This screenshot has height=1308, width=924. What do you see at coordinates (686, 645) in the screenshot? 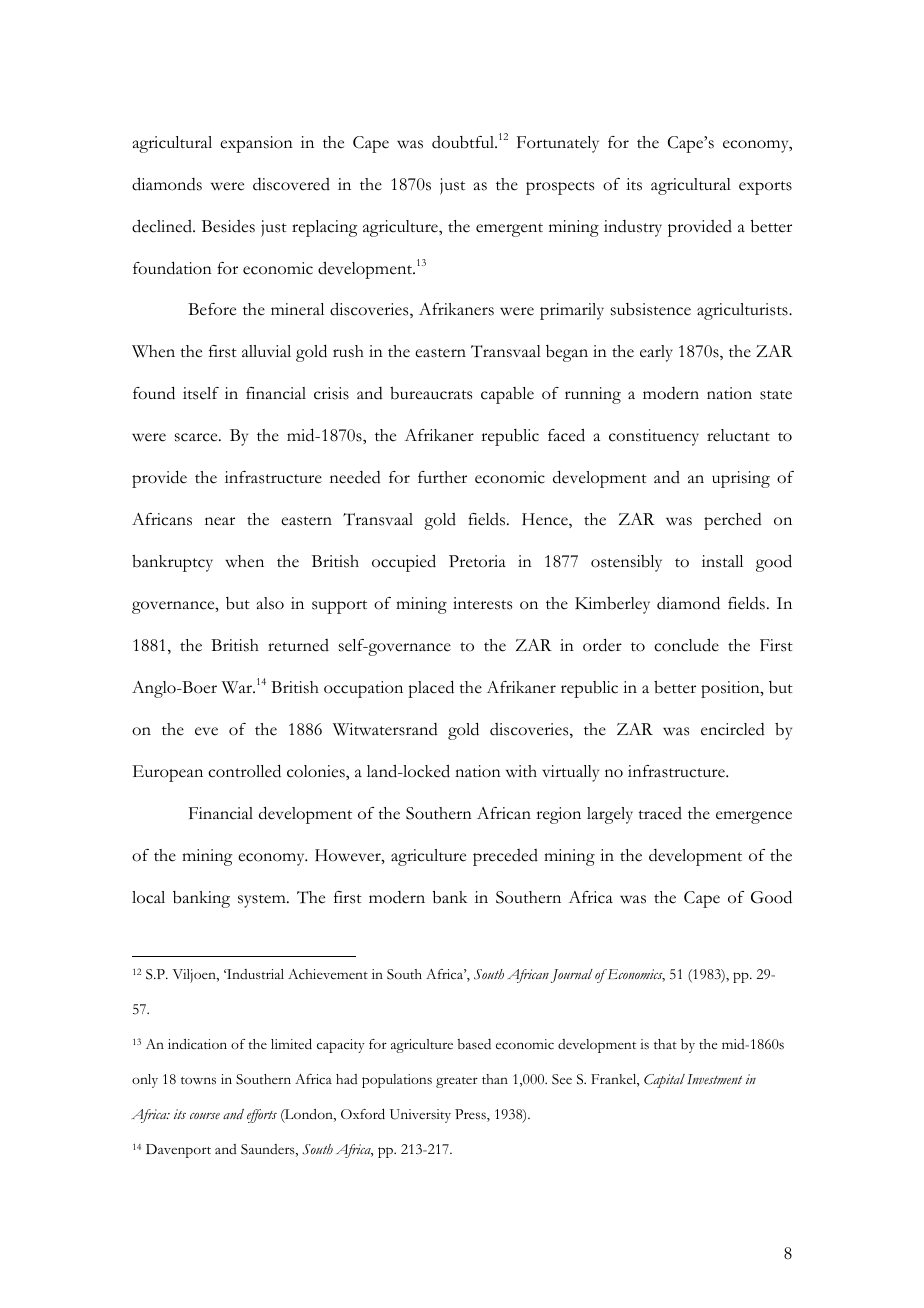
I see `conclude` at bounding box center [686, 645].
